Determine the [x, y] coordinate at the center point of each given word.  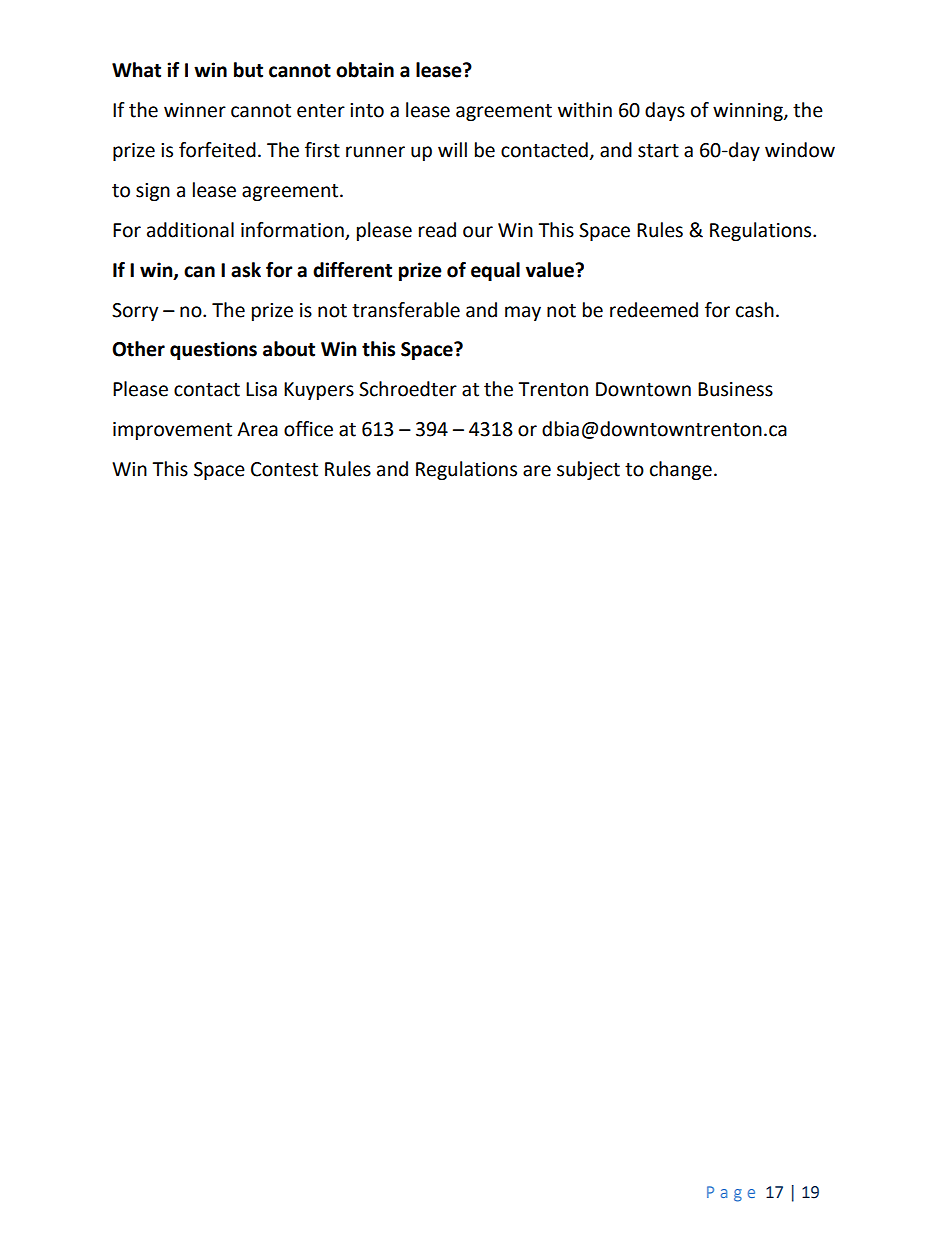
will [452, 149]
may [523, 313]
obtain [365, 70]
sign [153, 192]
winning [749, 112]
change [681, 470]
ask [246, 270]
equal [495, 271]
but [248, 70]
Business [735, 389]
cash [755, 310]
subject [588, 470]
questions [213, 350]
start [658, 151]
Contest [284, 469]
